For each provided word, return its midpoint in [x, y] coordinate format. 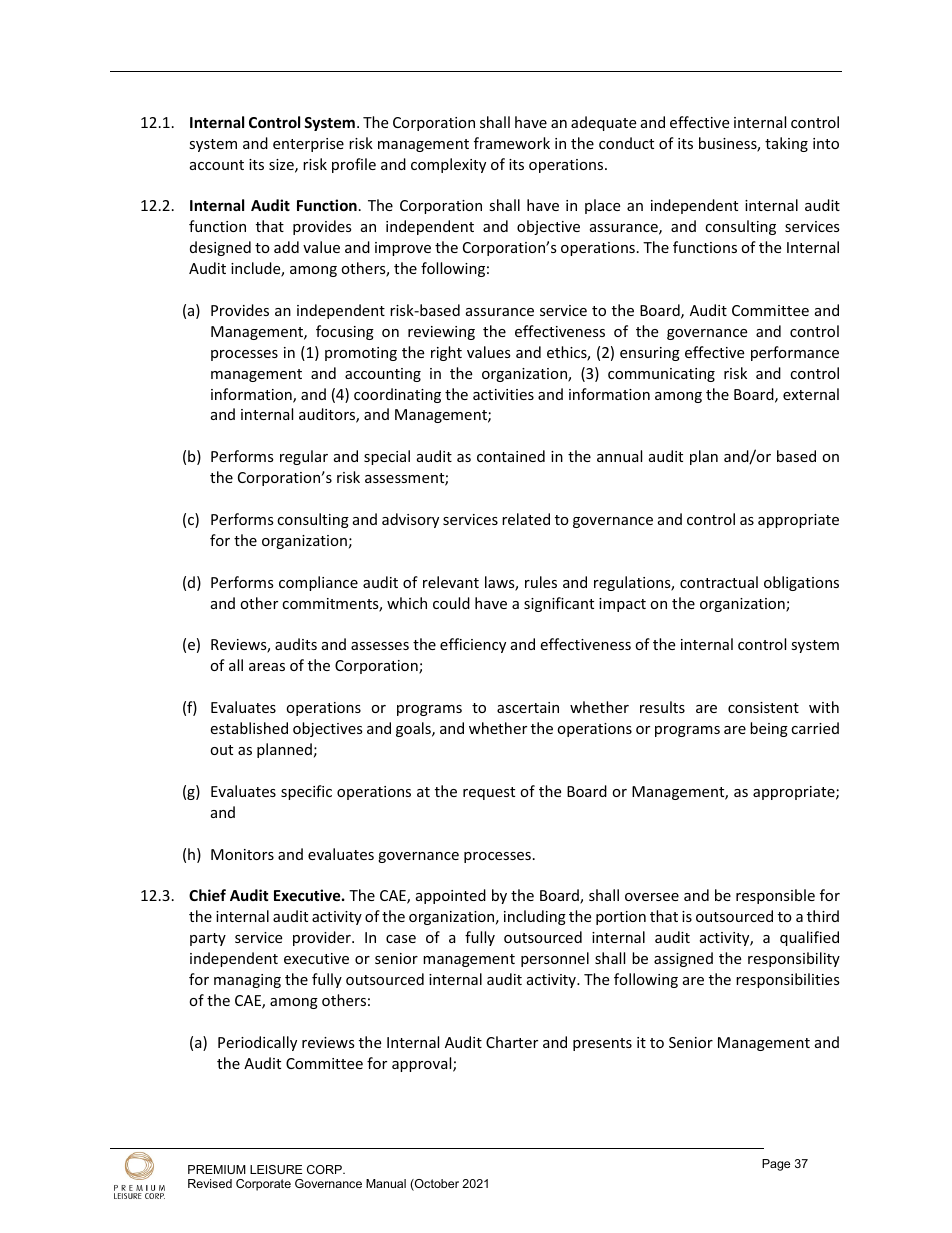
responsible [775, 896]
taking [786, 144]
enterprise [308, 145]
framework [512, 143]
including [535, 917]
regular [304, 457]
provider [323, 938]
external [811, 394]
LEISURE [276, 1169]
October [436, 1185]
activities [503, 394]
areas [267, 667]
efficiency [473, 645]
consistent [763, 707]
